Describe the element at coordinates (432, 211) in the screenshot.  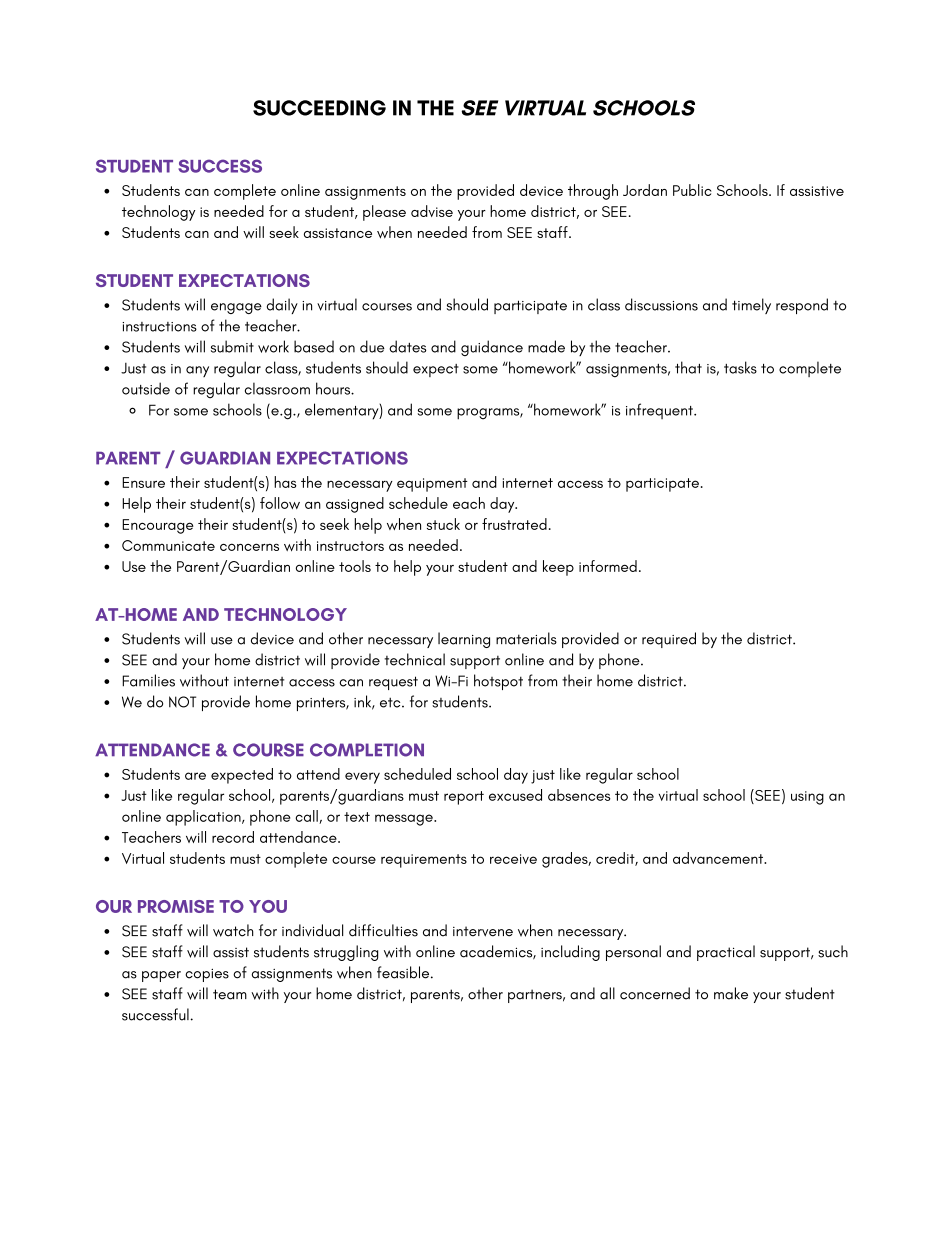
I see `advise` at that location.
